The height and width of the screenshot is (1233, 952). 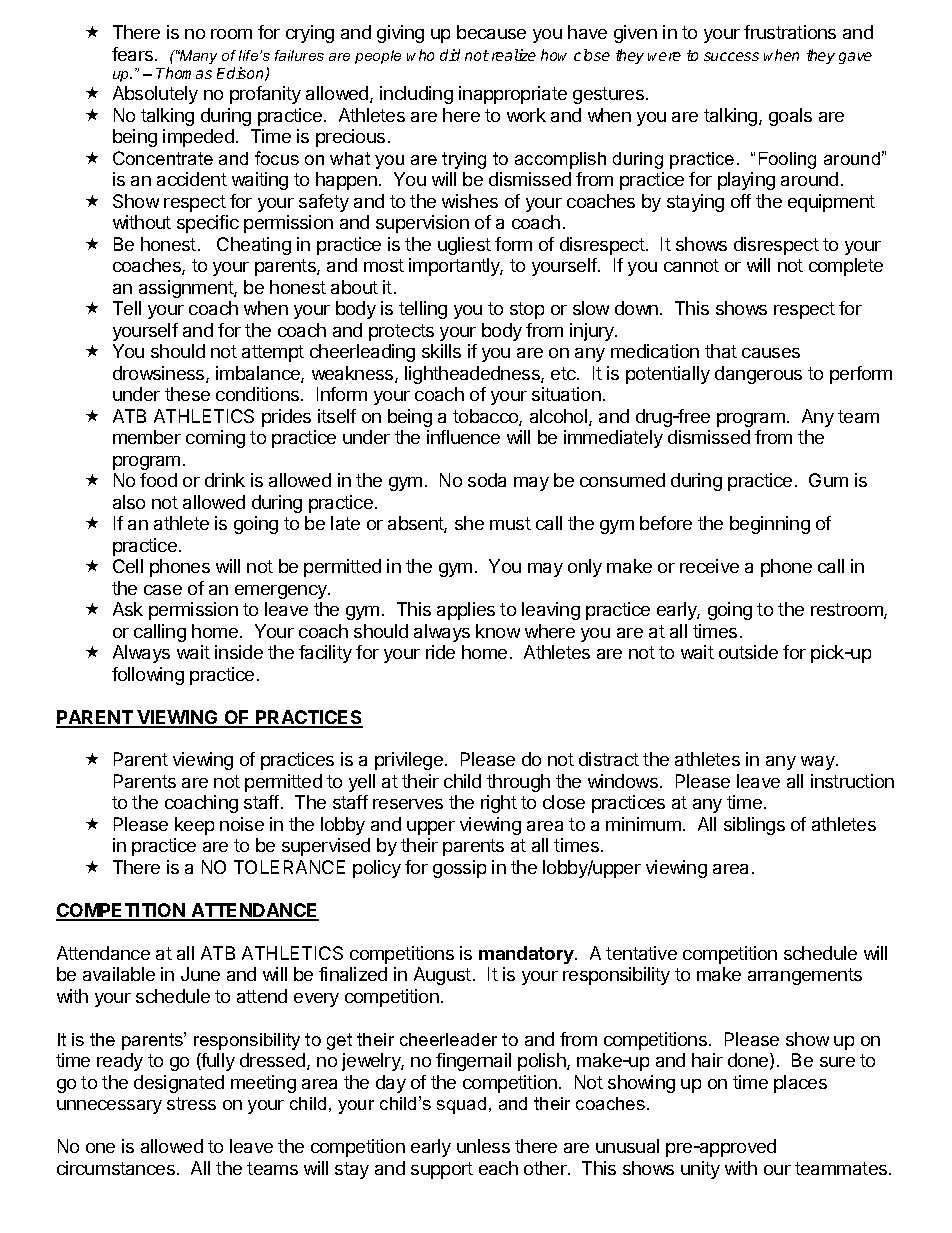 What do you see at coordinates (184, 73) in the screenshot?
I see `Thomas` at bounding box center [184, 73].
